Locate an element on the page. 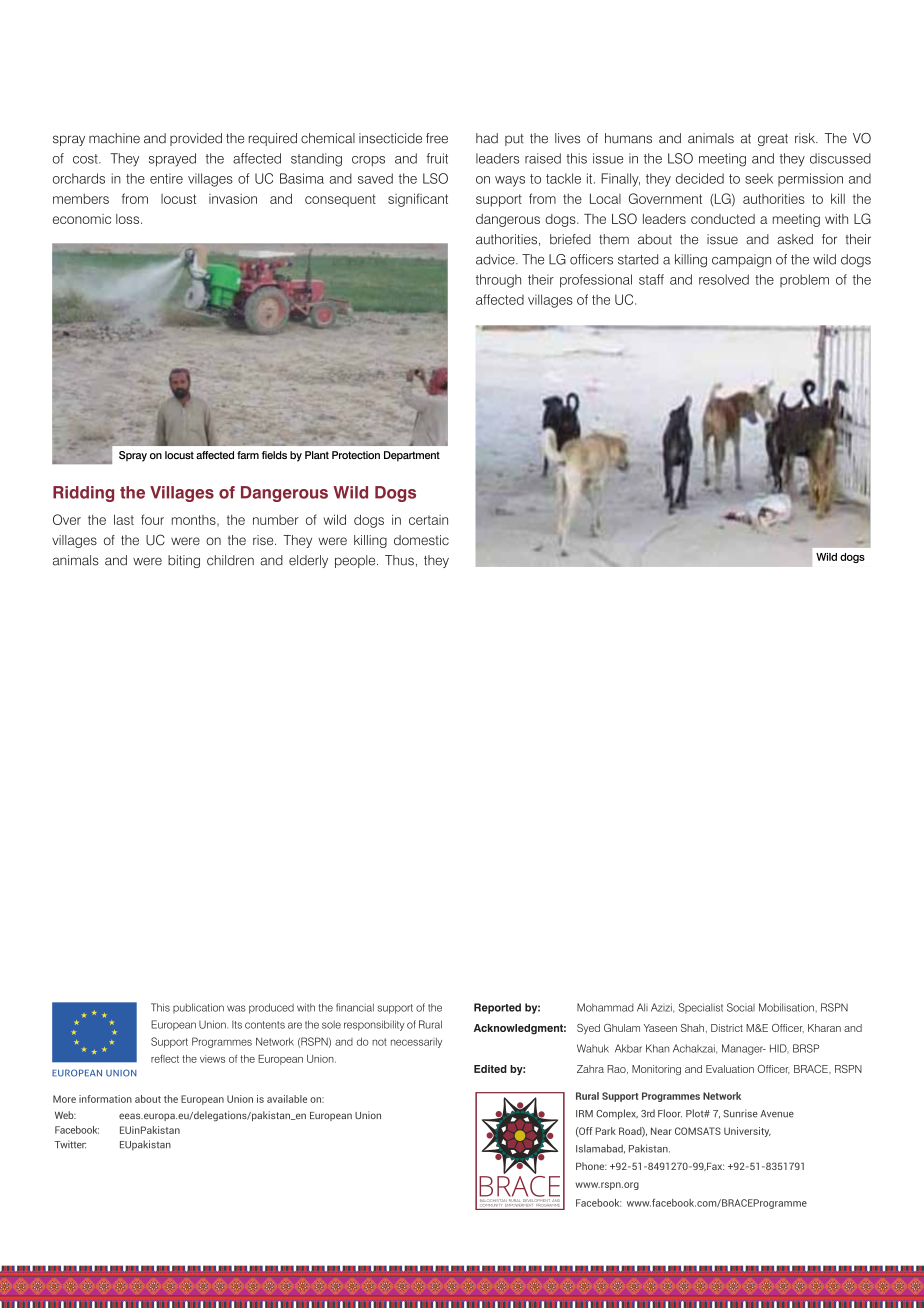 The height and width of the image is (1308, 924). University is located at coordinates (747, 1132).
